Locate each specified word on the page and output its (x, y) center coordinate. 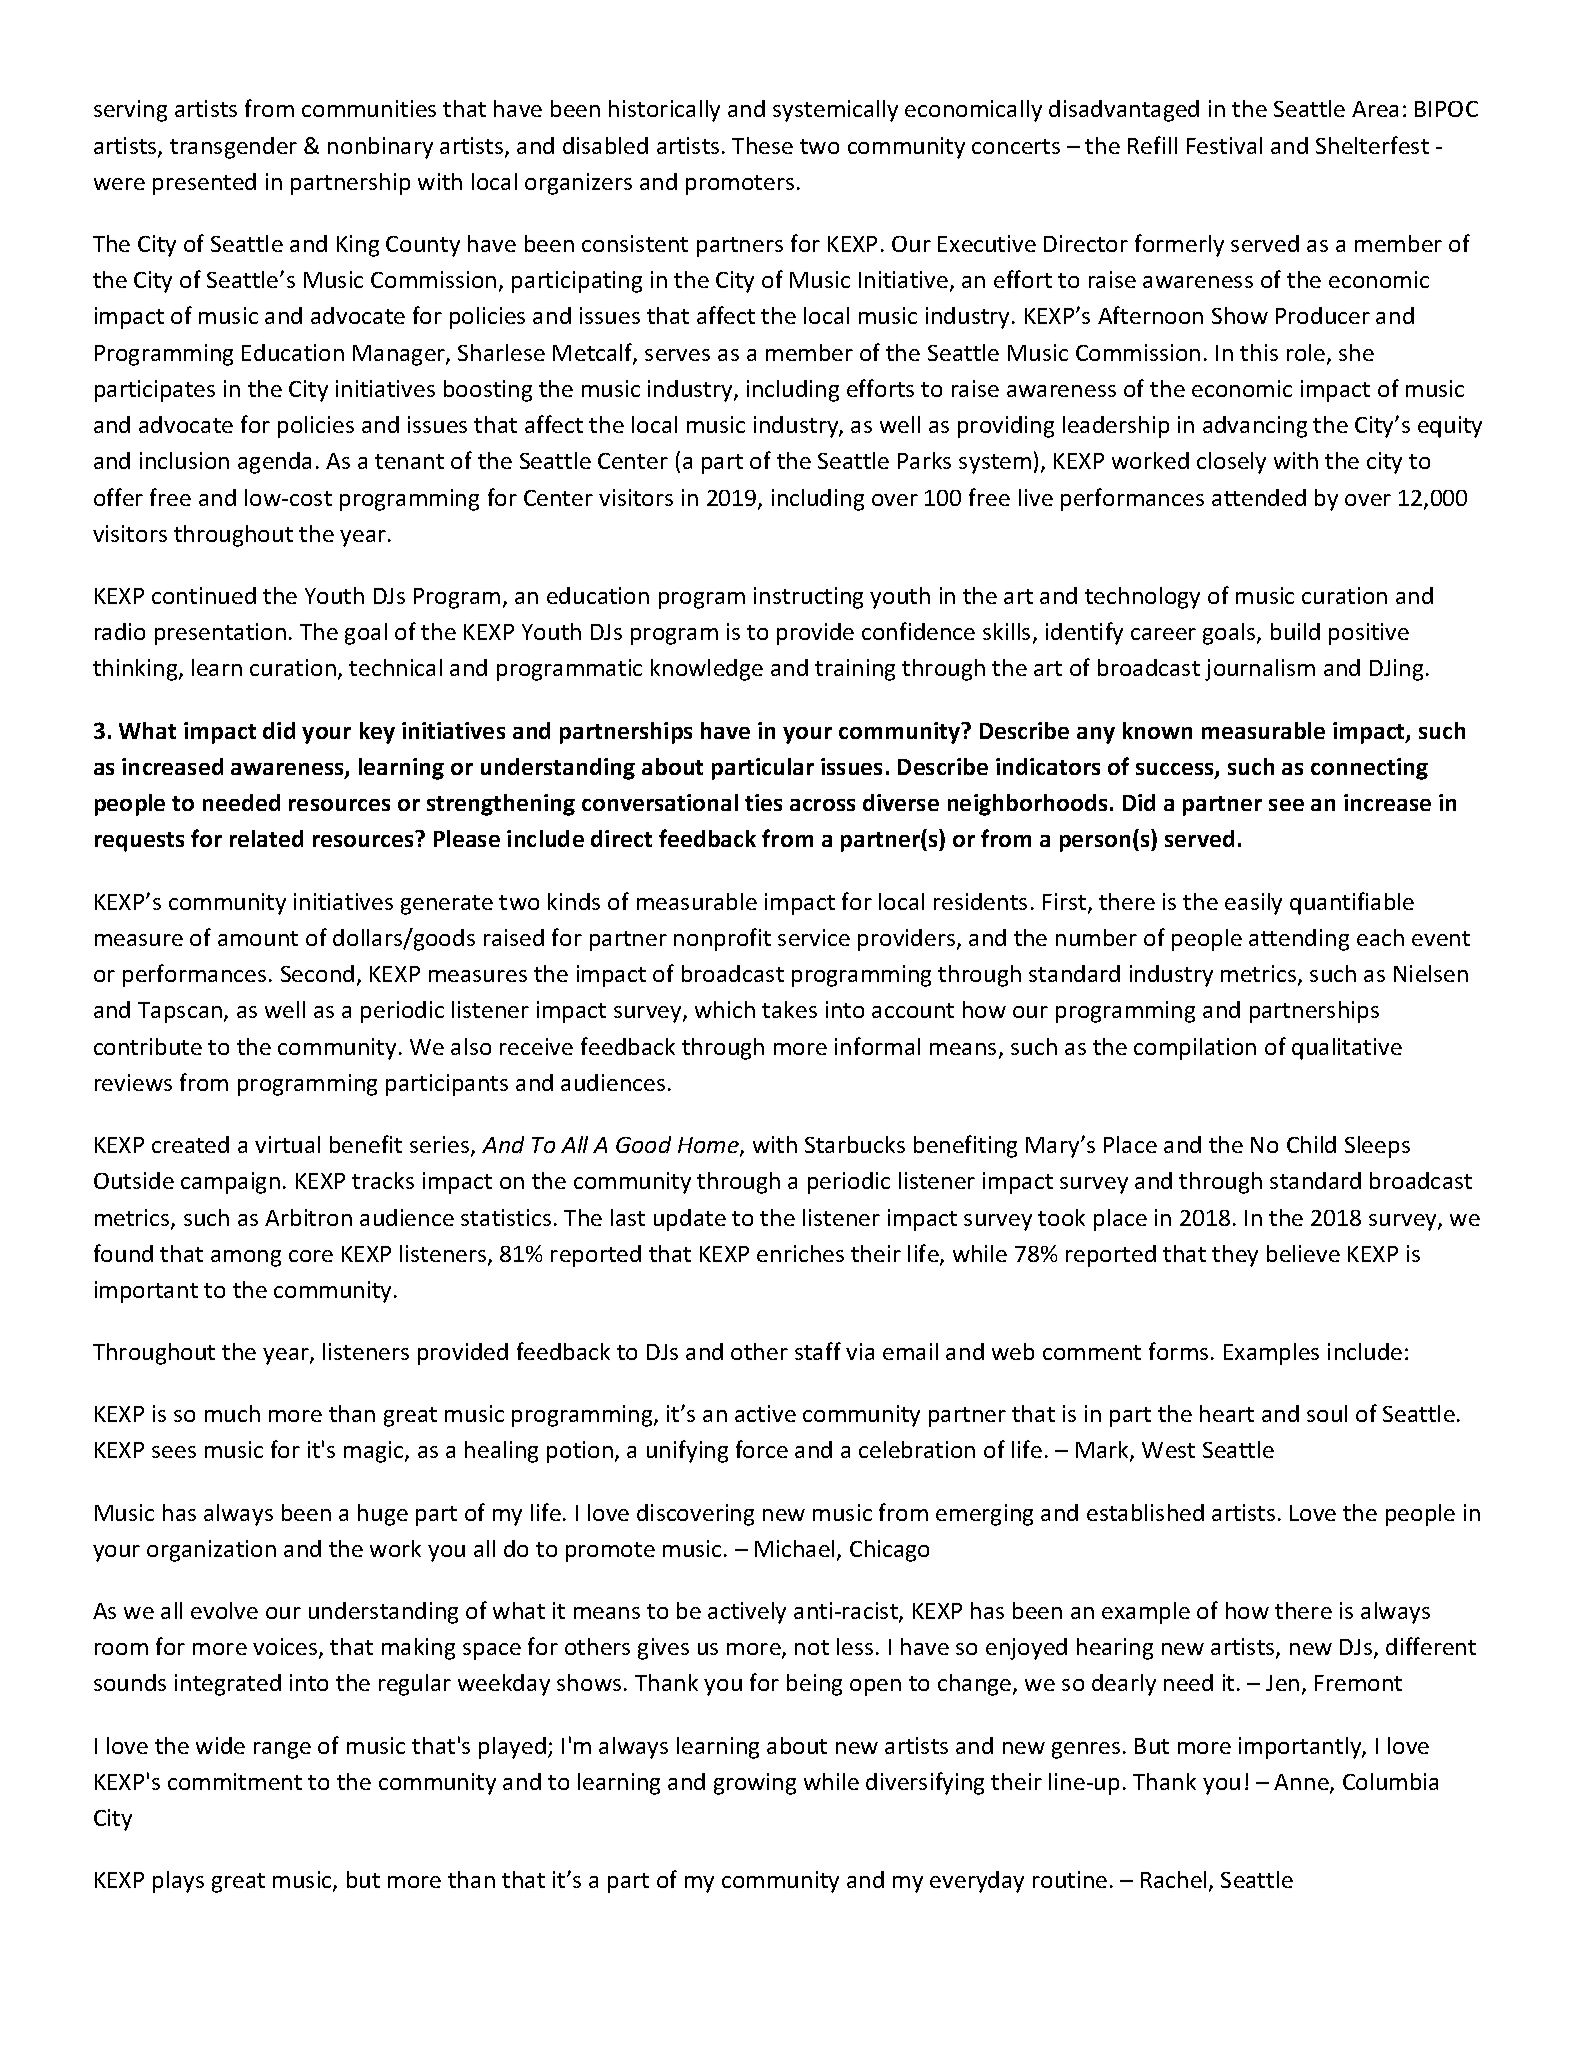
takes (789, 1009)
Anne (1302, 1783)
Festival (1224, 145)
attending (1299, 940)
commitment (235, 1781)
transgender (233, 148)
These (762, 145)
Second (317, 973)
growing (755, 1784)
